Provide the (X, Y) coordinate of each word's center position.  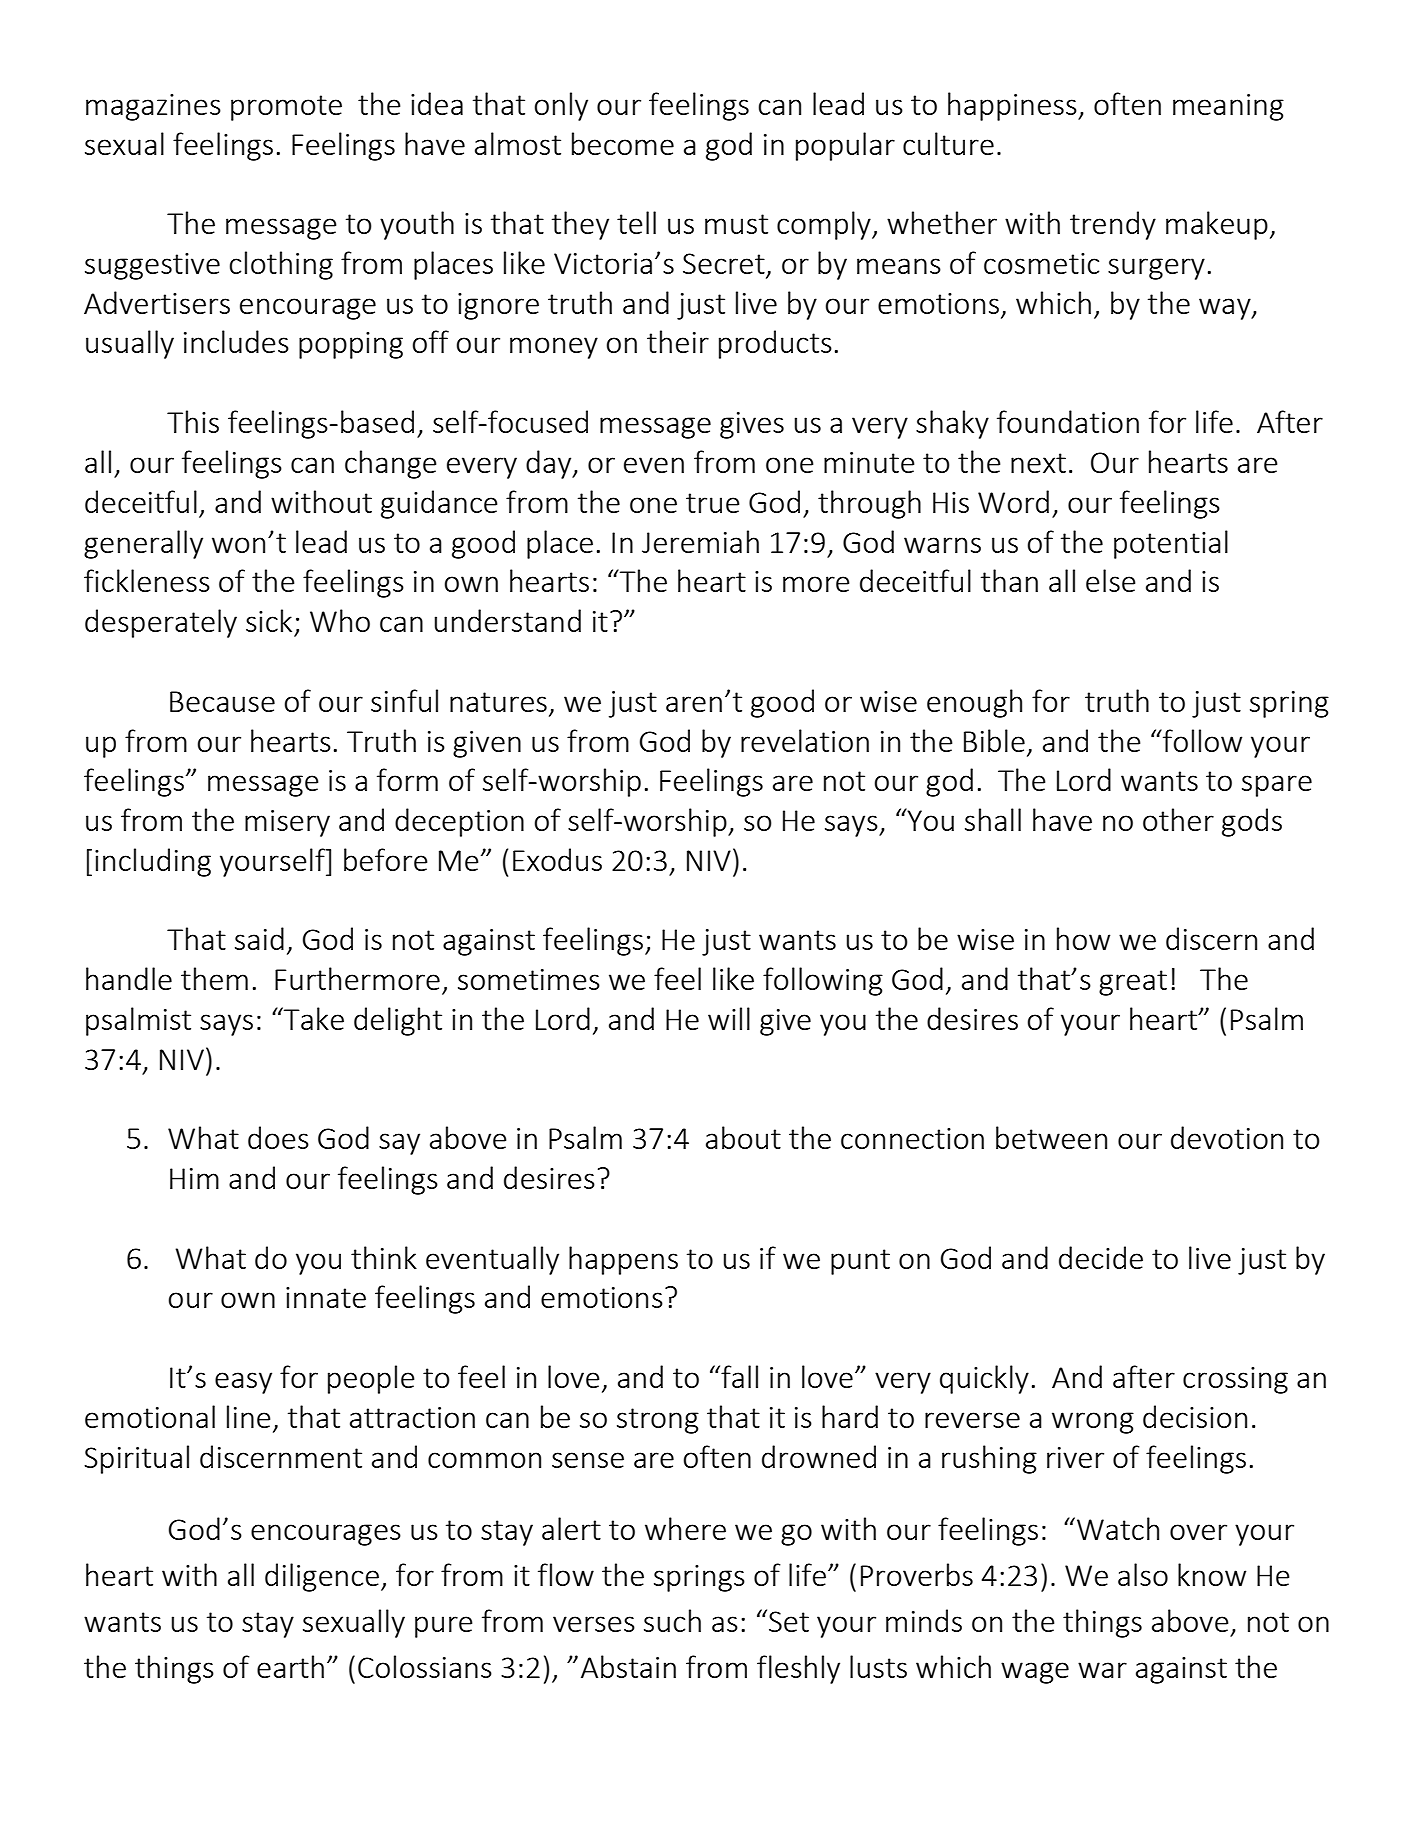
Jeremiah (700, 541)
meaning (1228, 107)
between (1051, 1137)
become (623, 143)
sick (269, 620)
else (1110, 580)
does (278, 1137)
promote (286, 108)
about (743, 1137)
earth (290, 1666)
